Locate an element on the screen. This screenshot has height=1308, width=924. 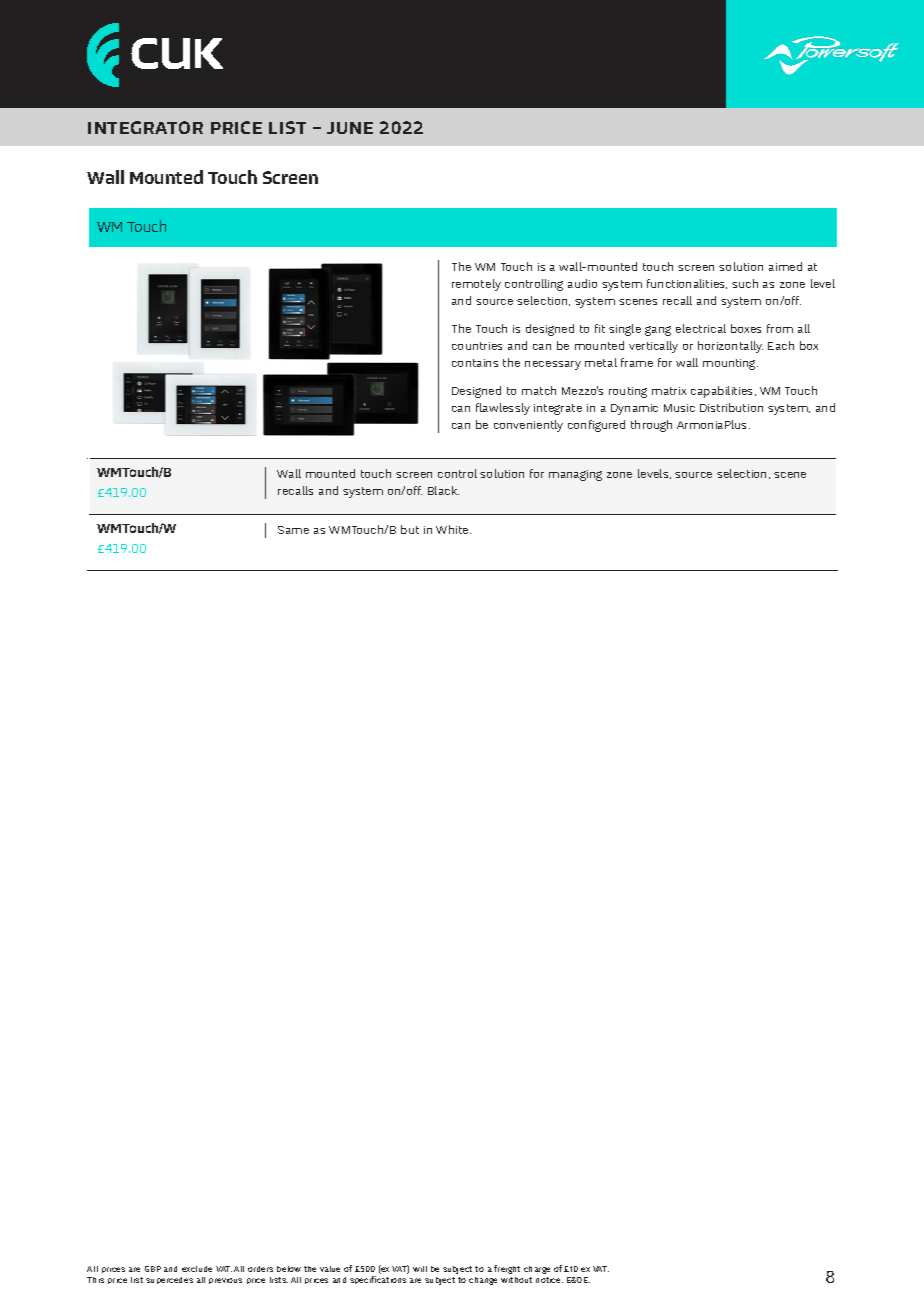
Same is located at coordinates (293, 530).
